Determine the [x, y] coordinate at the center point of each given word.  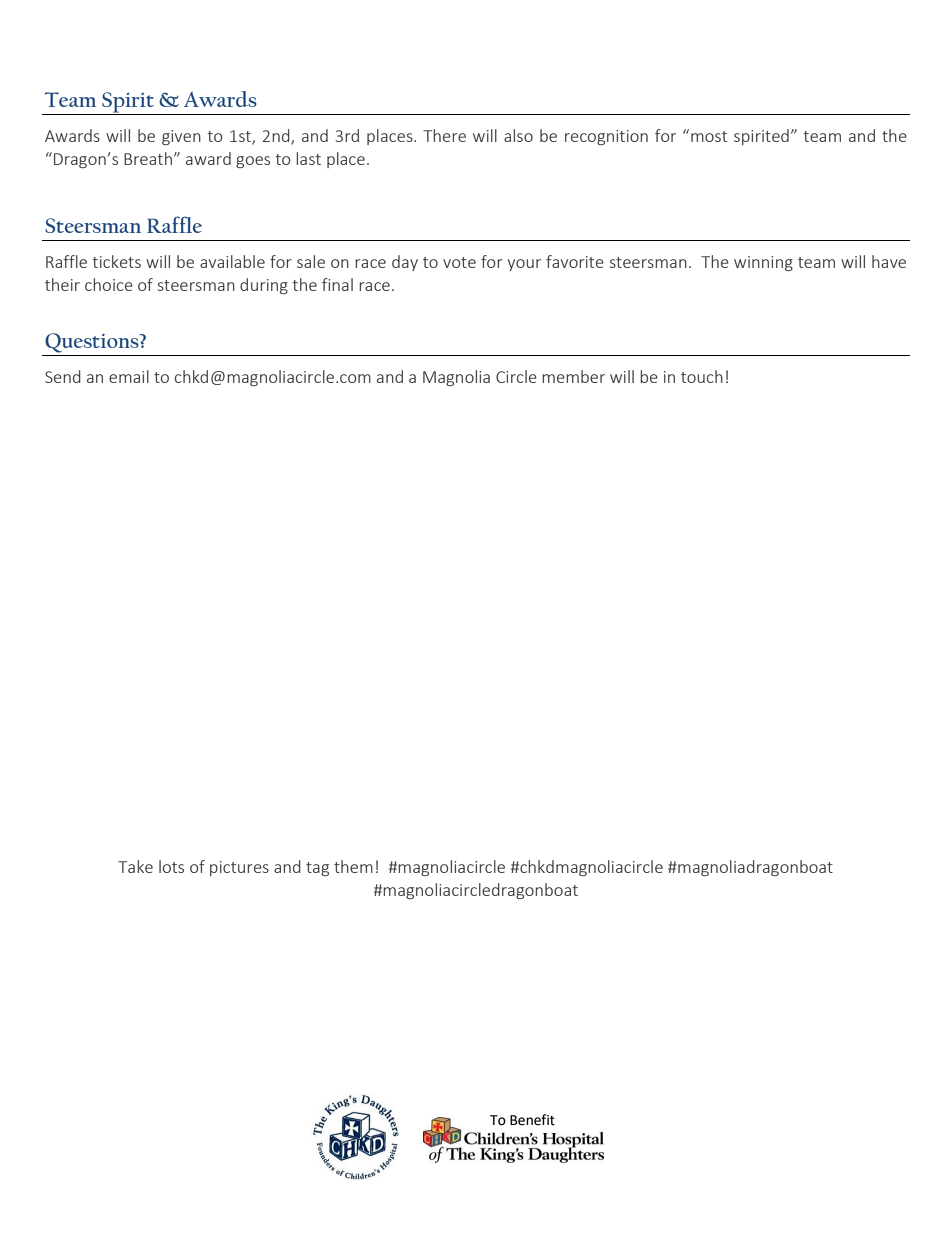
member [573, 376]
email [129, 376]
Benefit [532, 1120]
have [889, 261]
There [444, 135]
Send [63, 376]
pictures [239, 868]
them [353, 866]
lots [171, 866]
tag [317, 869]
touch [702, 376]
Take [135, 866]
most [709, 136]
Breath [148, 158]
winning [763, 263]
